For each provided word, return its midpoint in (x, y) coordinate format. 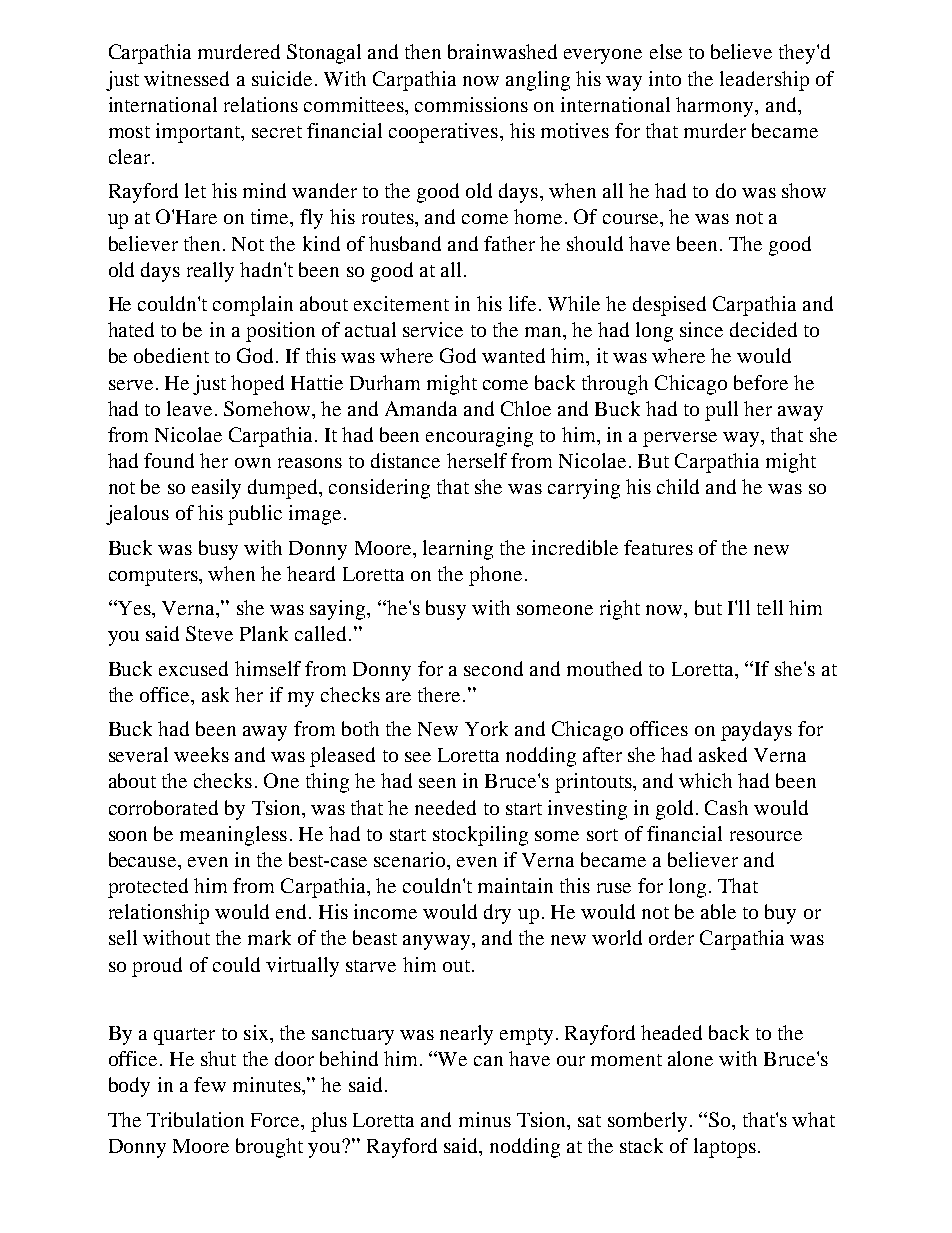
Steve (209, 633)
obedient (171, 355)
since (701, 329)
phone (495, 576)
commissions (471, 104)
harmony (716, 107)
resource (766, 836)
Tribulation (195, 1119)
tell (770, 607)
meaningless (233, 836)
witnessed (186, 78)
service (433, 329)
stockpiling (480, 836)
